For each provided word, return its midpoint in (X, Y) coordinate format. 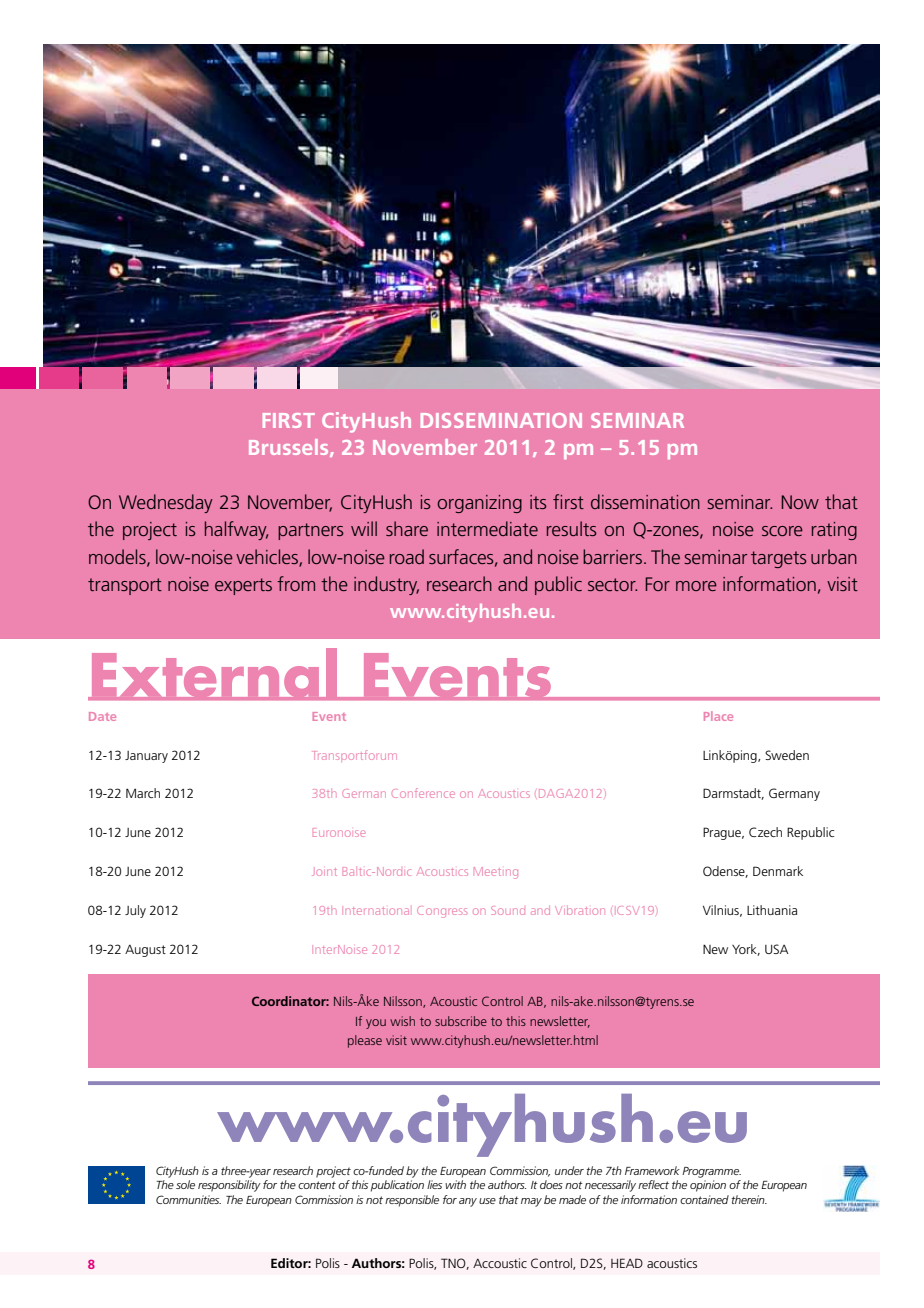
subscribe (461, 1021)
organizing (479, 504)
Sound (508, 910)
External (214, 674)
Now (800, 502)
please (365, 1041)
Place (718, 716)
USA (777, 949)
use (487, 1201)
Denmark (778, 871)
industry (386, 585)
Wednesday (166, 503)
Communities (188, 1199)
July (135, 911)
